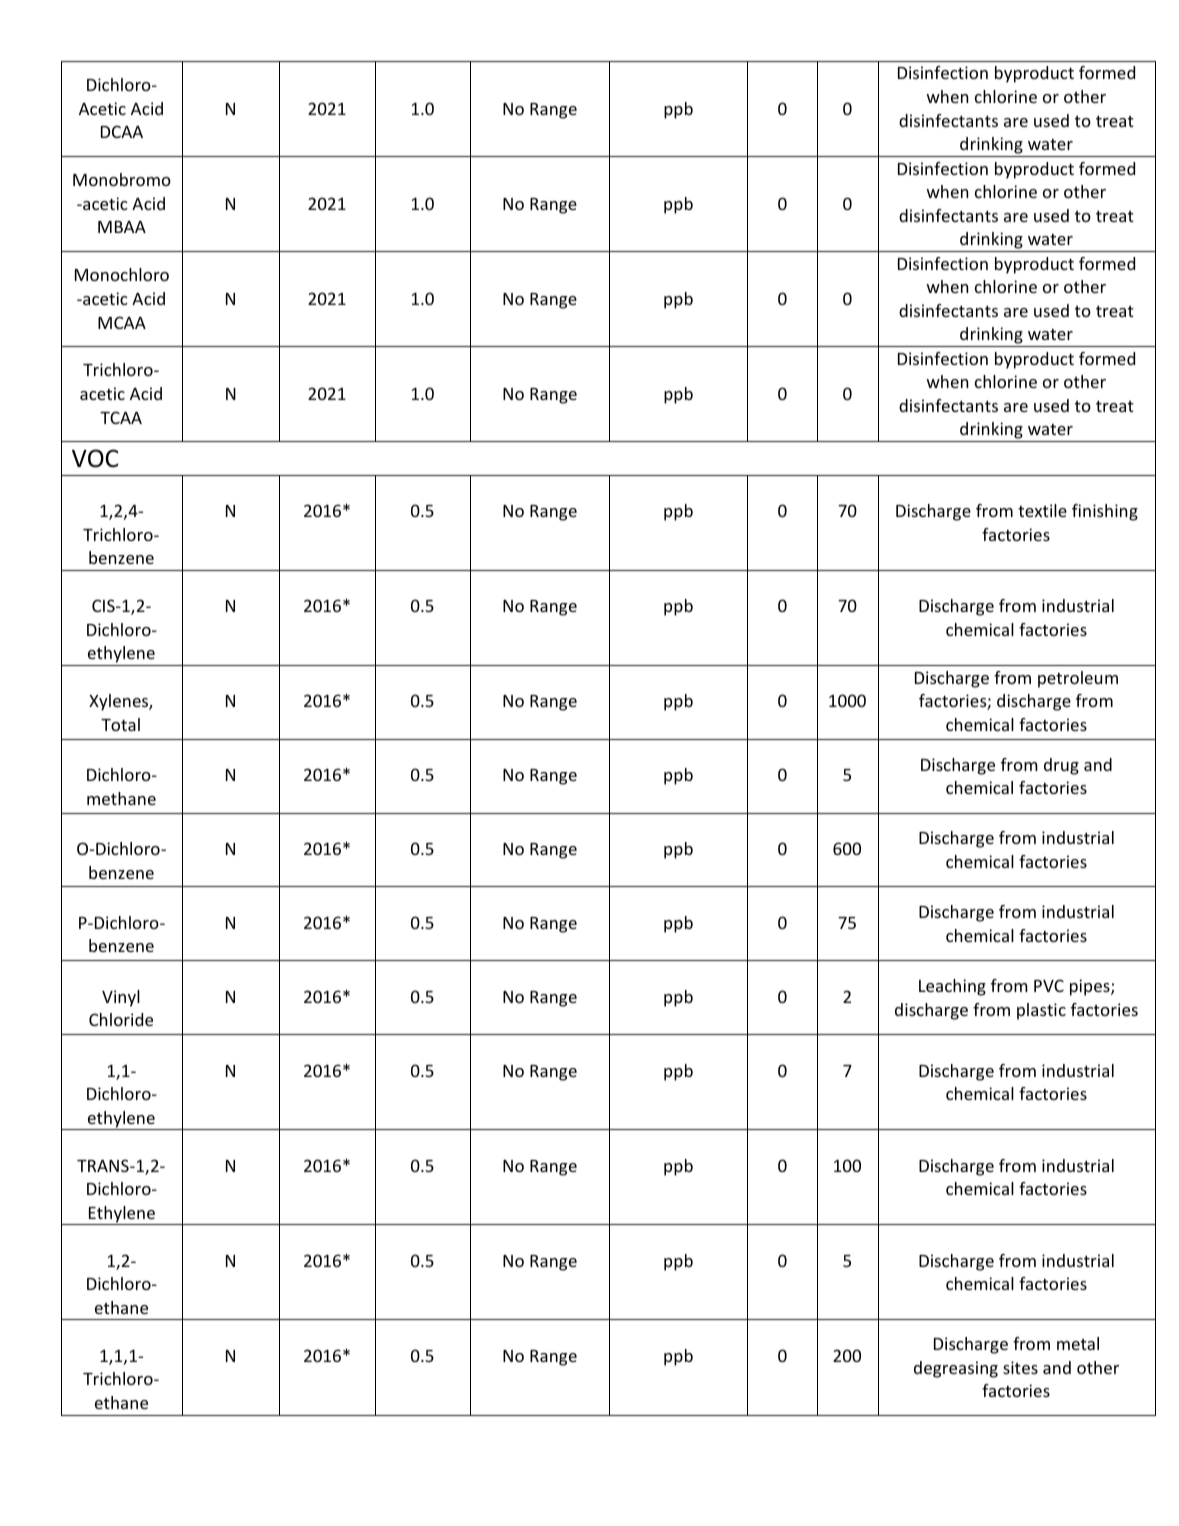 The image size is (1179, 1526). I want to click on Leaching, so click(952, 987).
